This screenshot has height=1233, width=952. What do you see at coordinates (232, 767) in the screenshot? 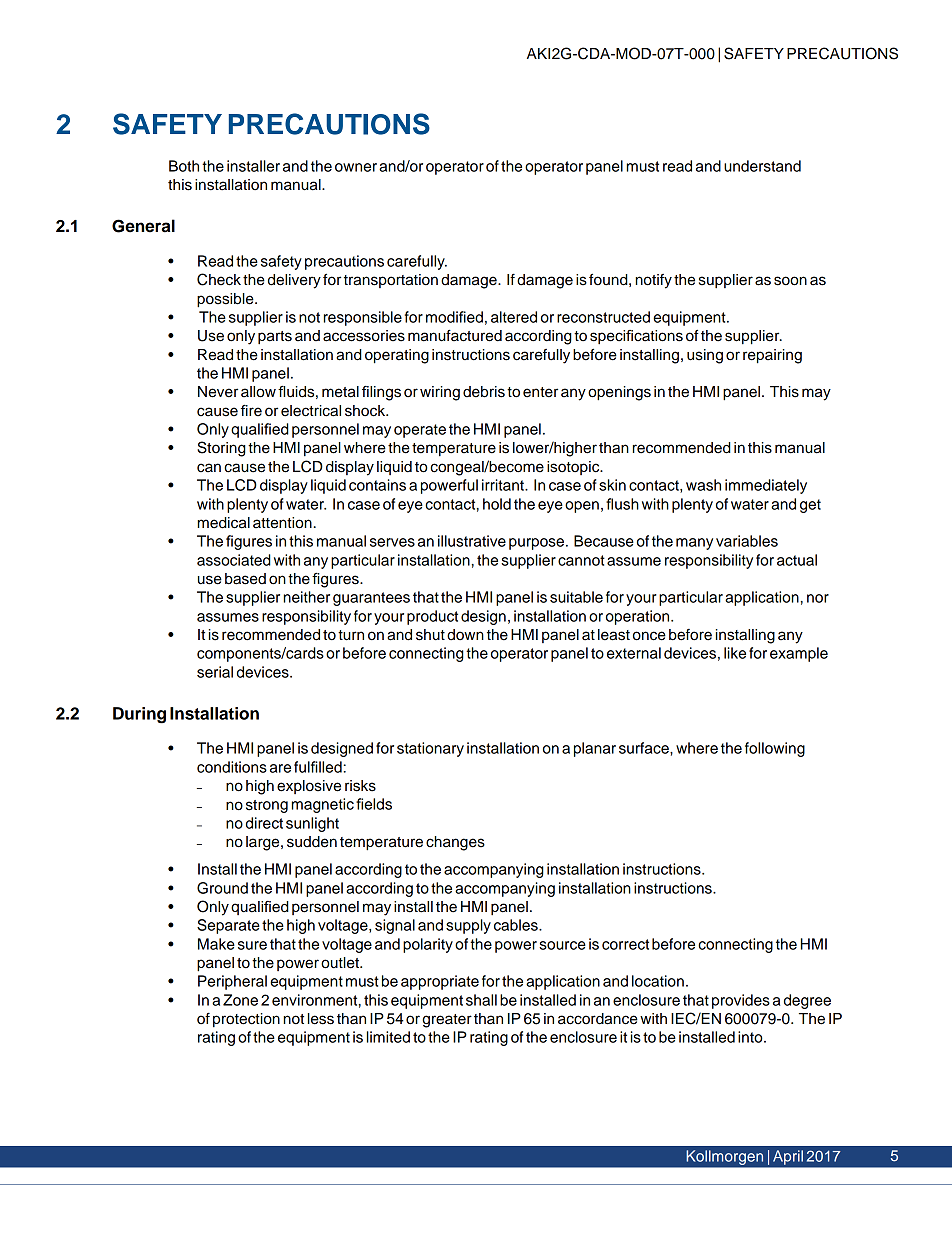
I see `conditions` at bounding box center [232, 767].
